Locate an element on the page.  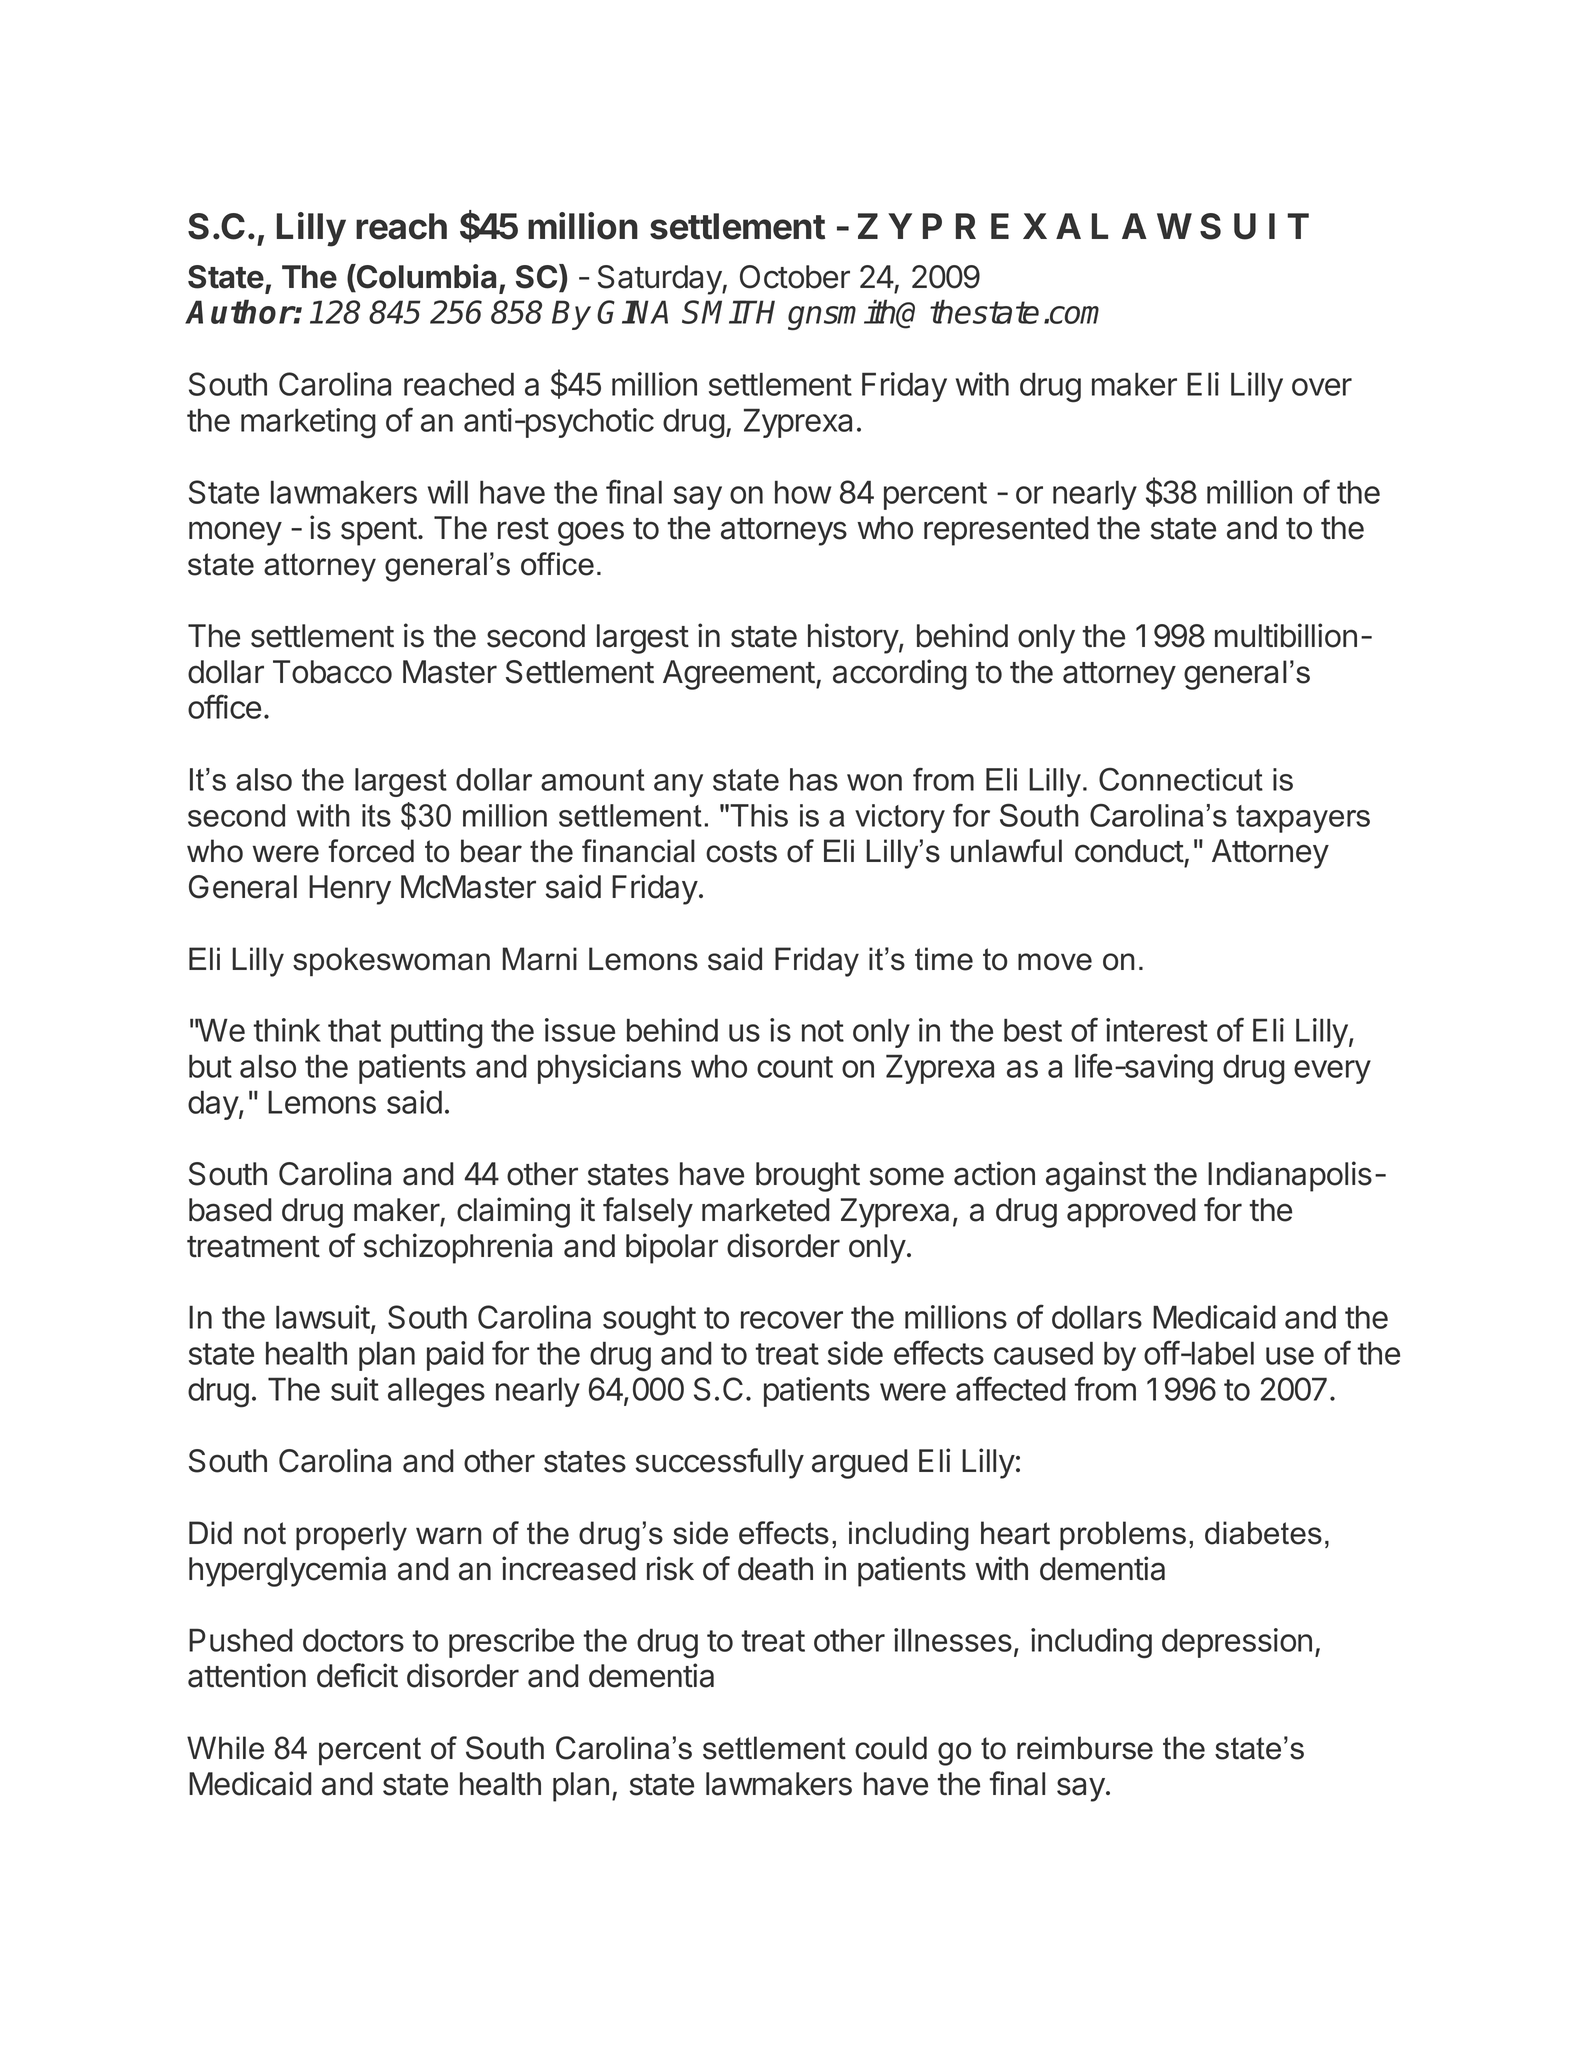
deficit is located at coordinates (357, 1675).
